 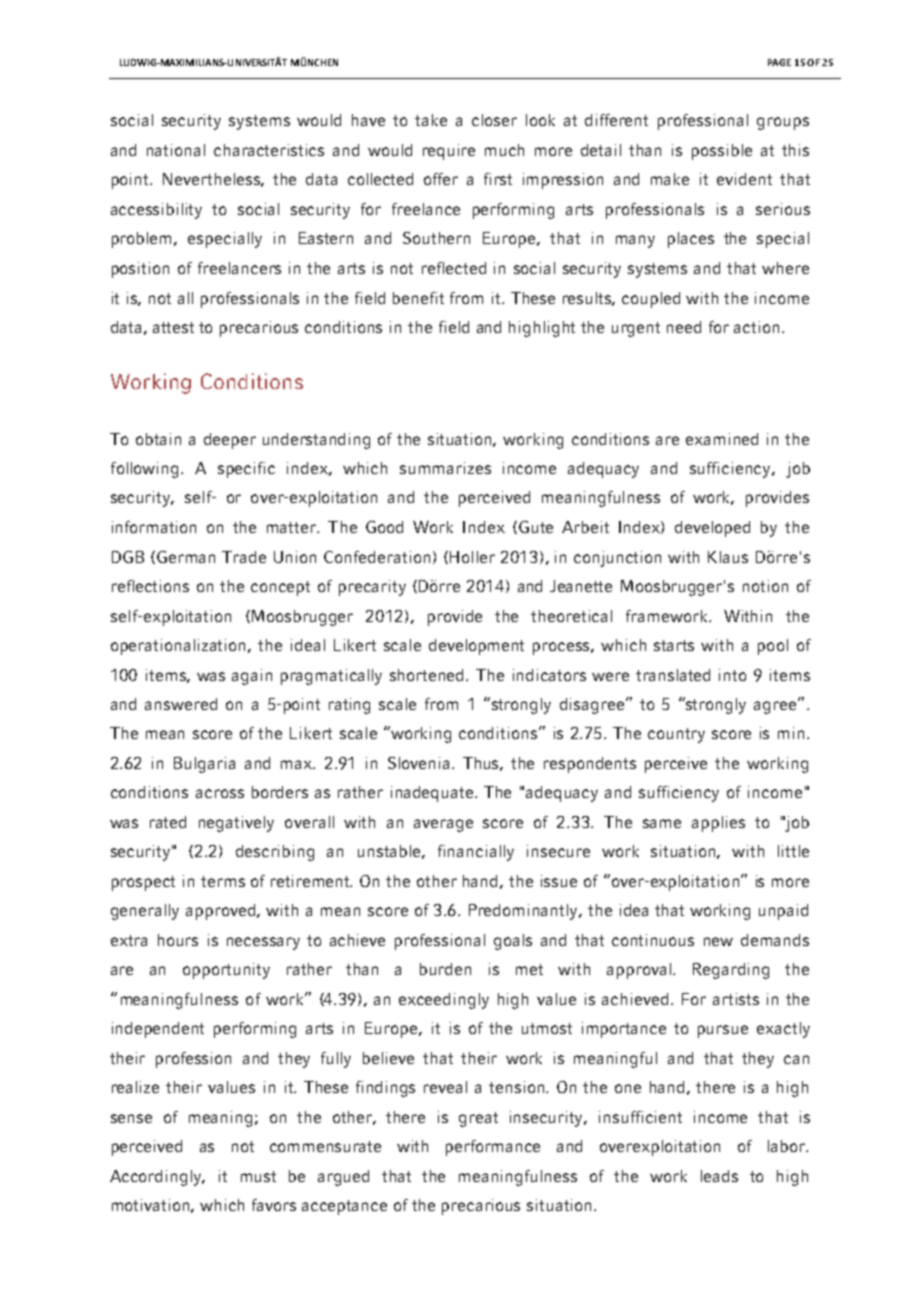 I want to click on must, so click(x=258, y=1176).
